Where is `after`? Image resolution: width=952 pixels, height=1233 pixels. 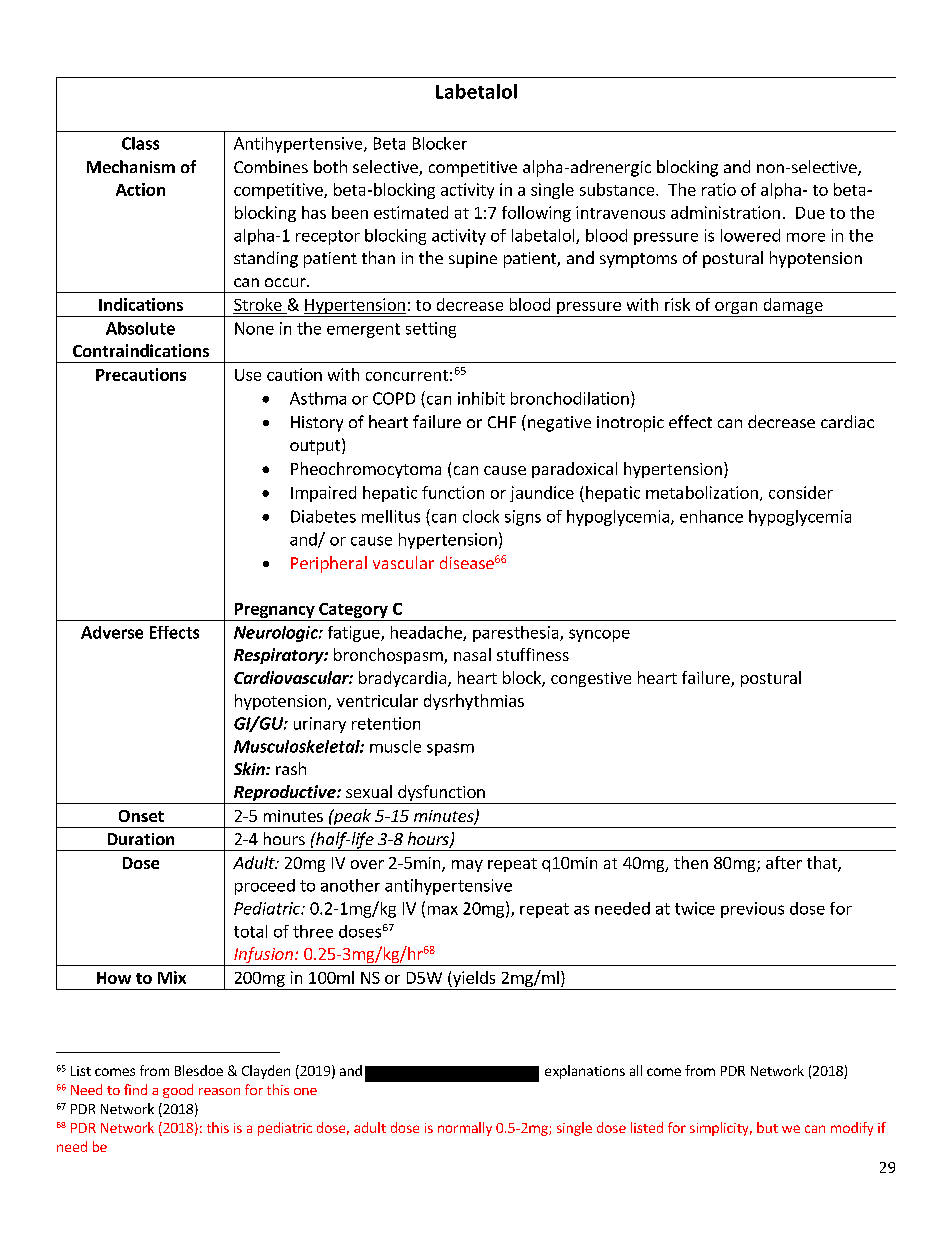
after is located at coordinates (784, 862).
